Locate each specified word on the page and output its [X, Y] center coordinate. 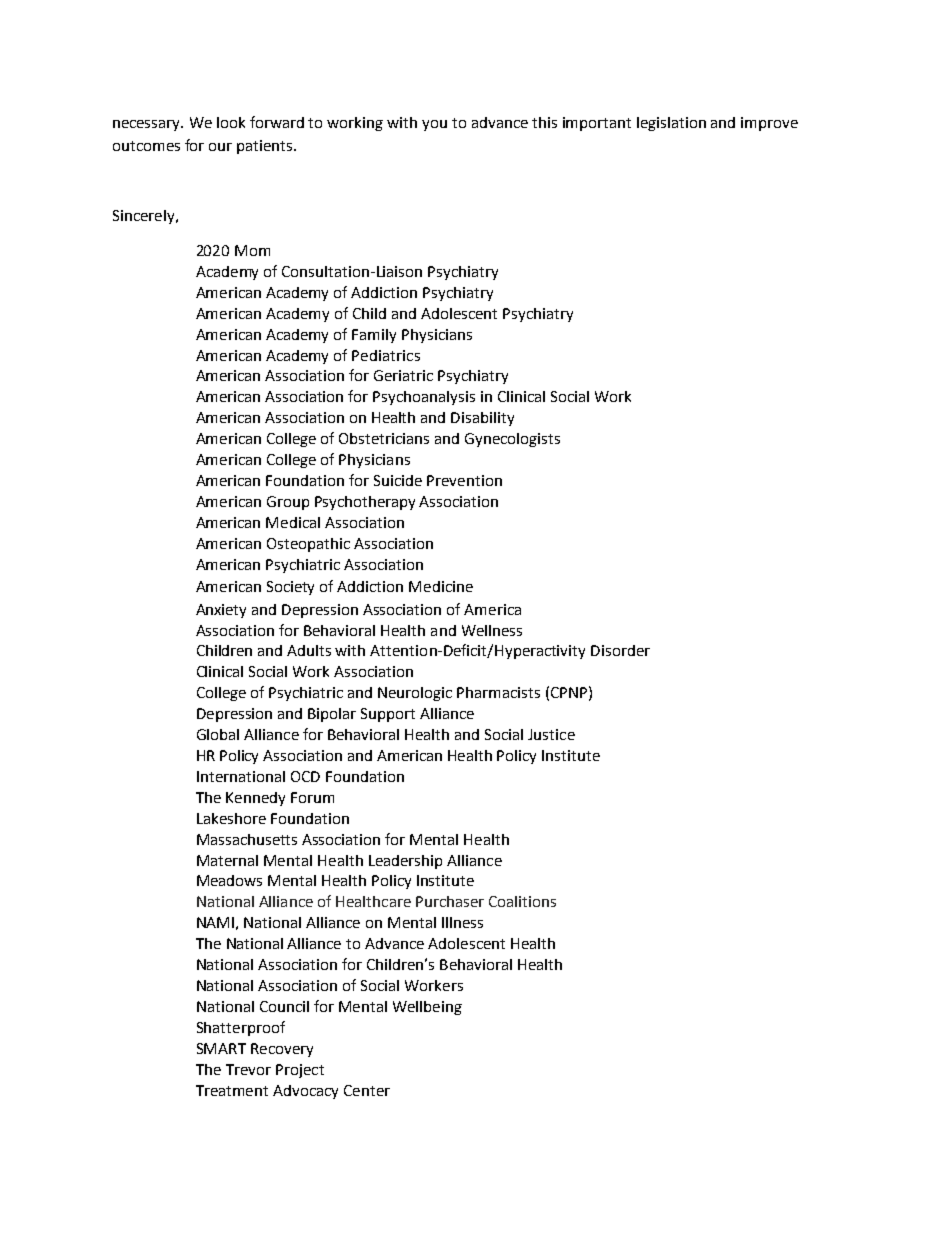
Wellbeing [427, 1008]
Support [388, 715]
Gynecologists [512, 440]
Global [218, 734]
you [434, 125]
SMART [221, 1048]
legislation [671, 124]
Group [288, 503]
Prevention [464, 480]
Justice [551, 734]
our [220, 147]
